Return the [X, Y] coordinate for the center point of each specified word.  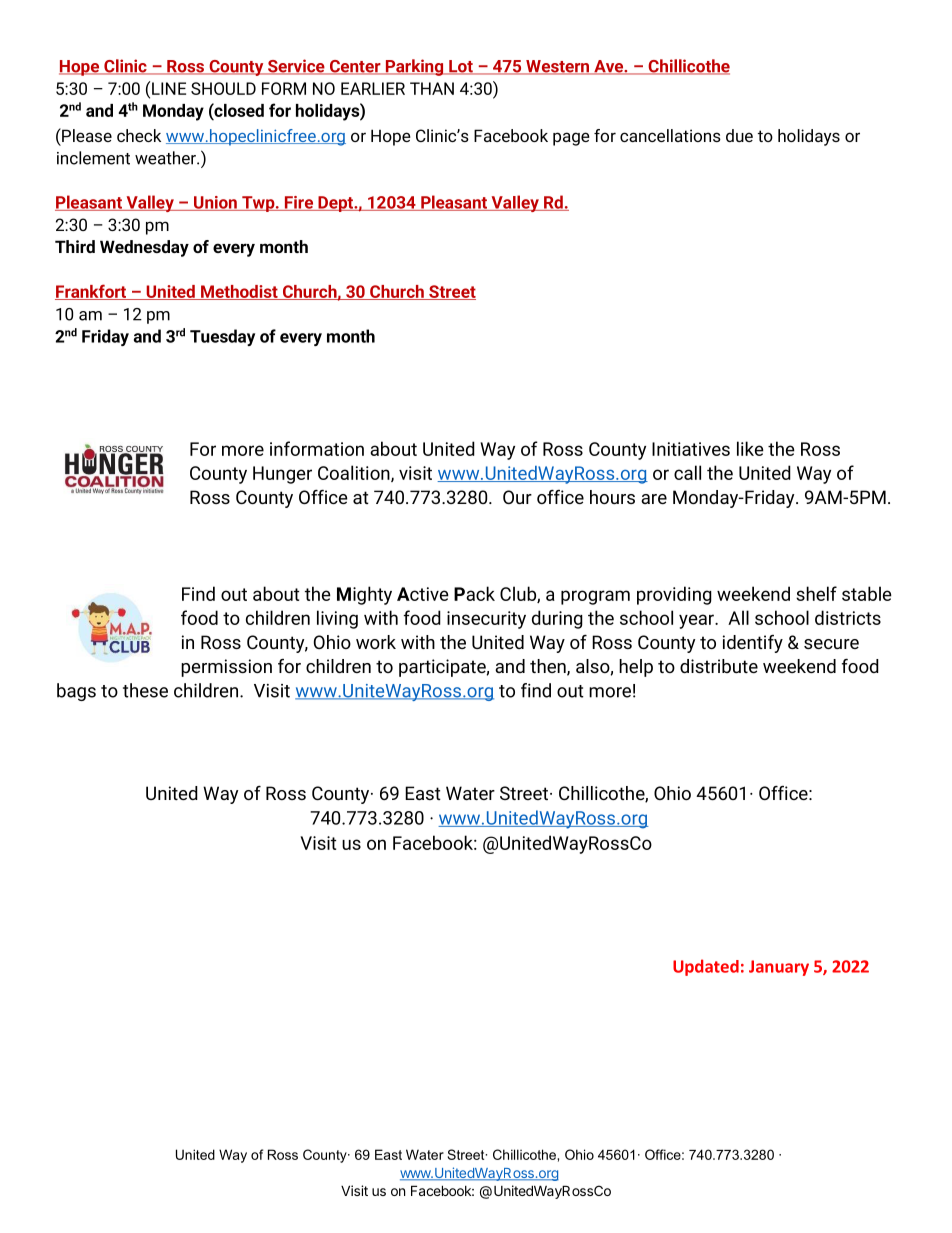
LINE [169, 88]
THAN [432, 88]
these [145, 690]
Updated [706, 967]
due [739, 135]
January [779, 968]
